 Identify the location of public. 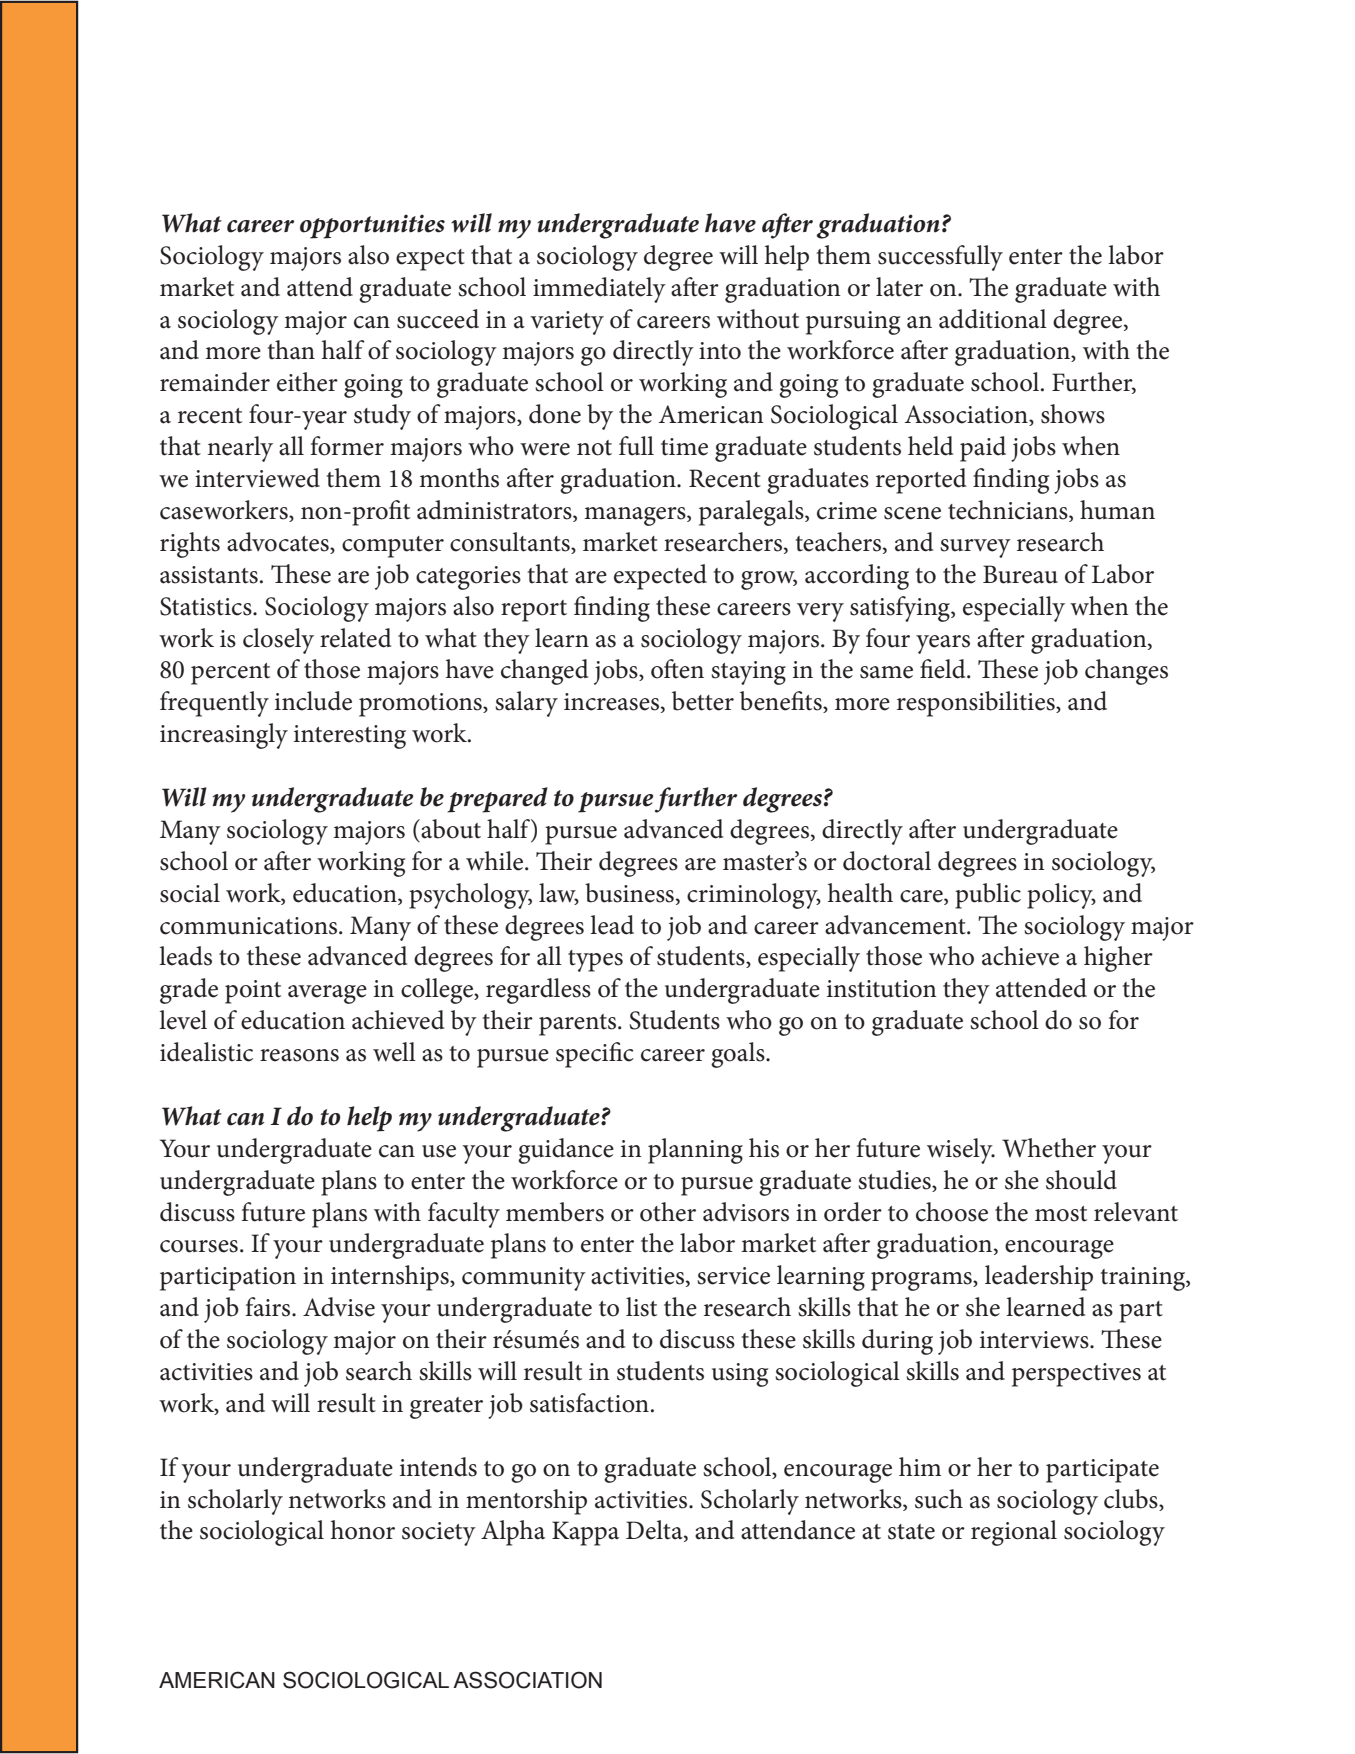
(988, 896).
